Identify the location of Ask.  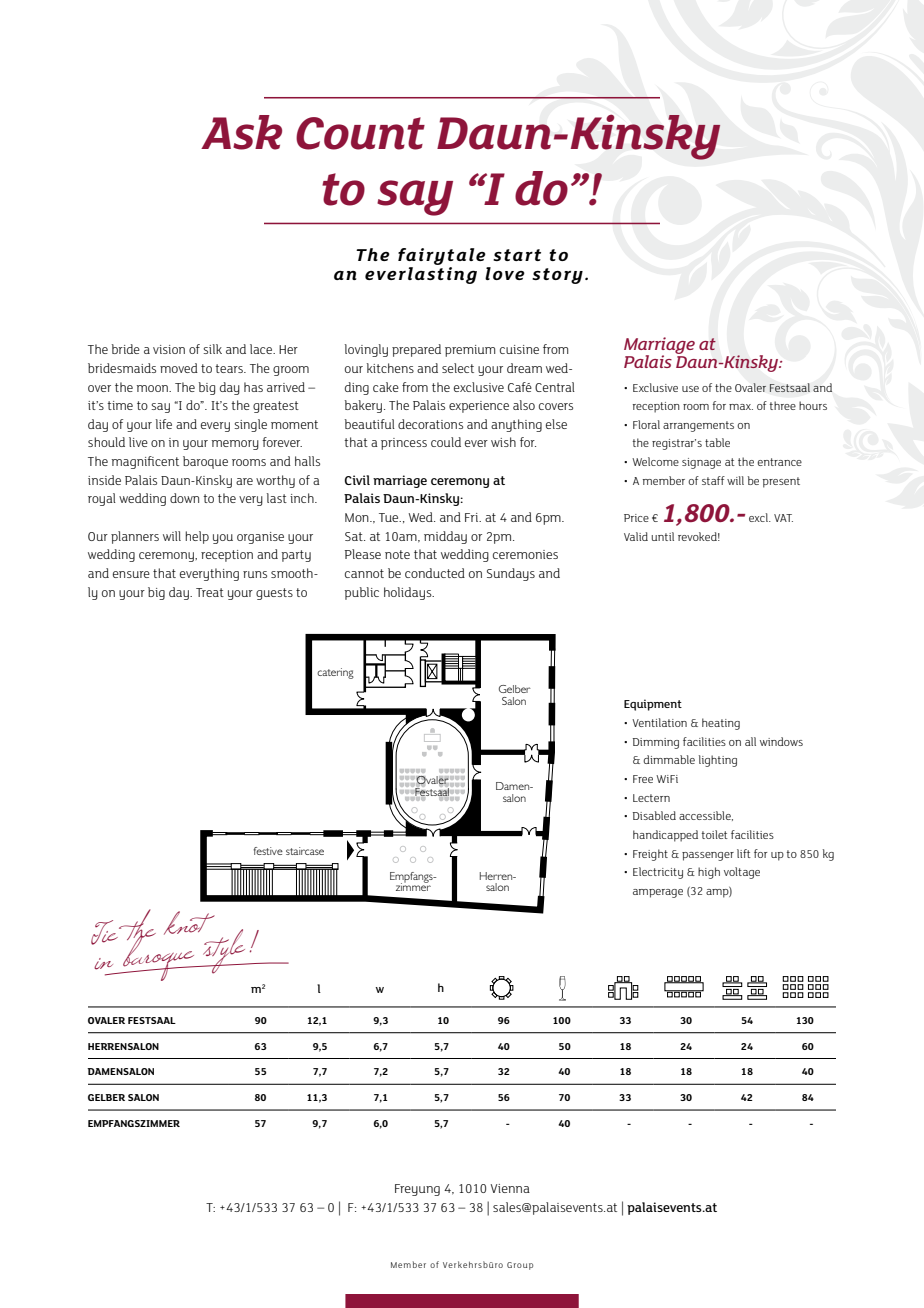
(241, 132).
